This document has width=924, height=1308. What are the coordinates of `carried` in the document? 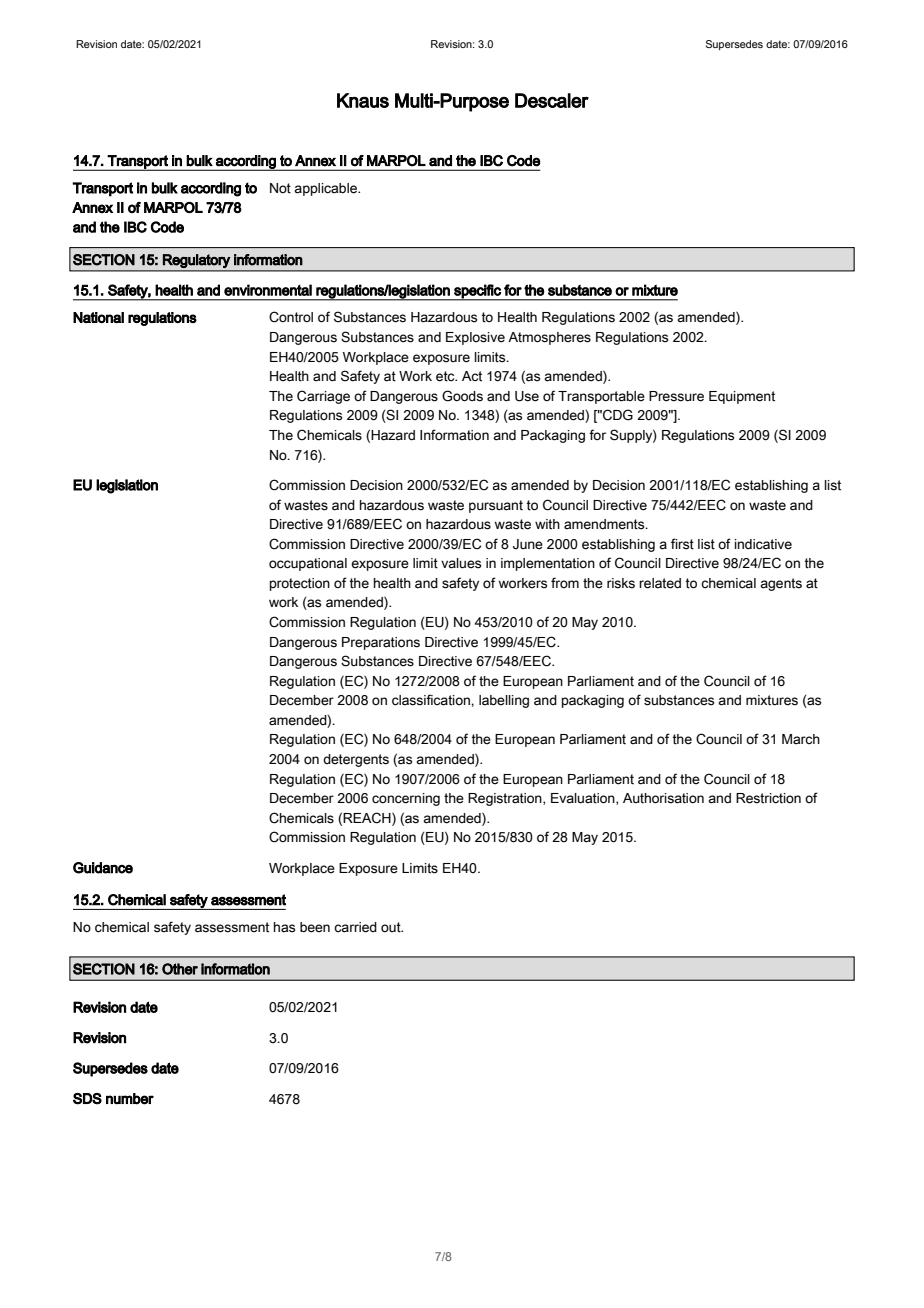 It's located at (355, 927).
